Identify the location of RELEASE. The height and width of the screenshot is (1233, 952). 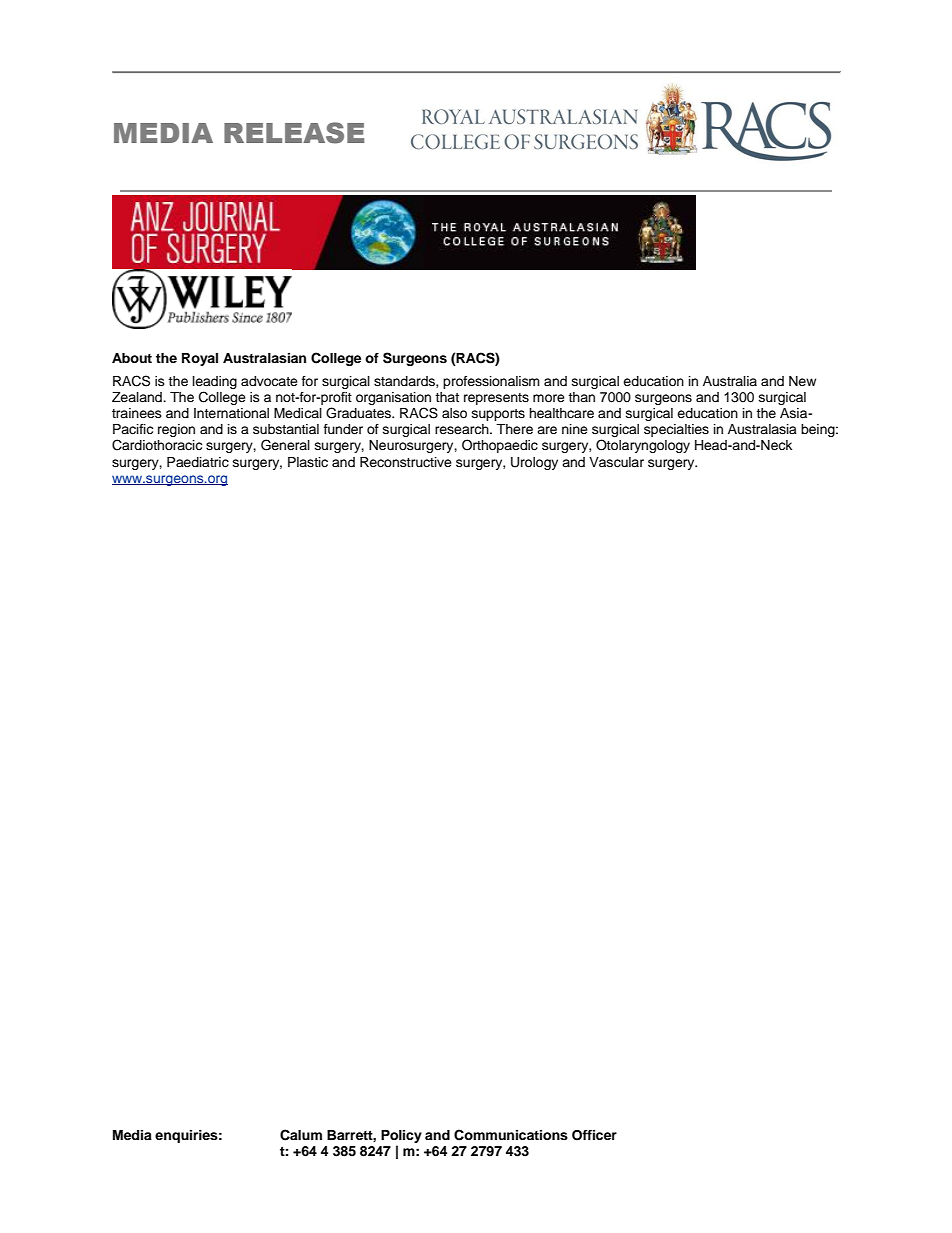
(294, 133).
